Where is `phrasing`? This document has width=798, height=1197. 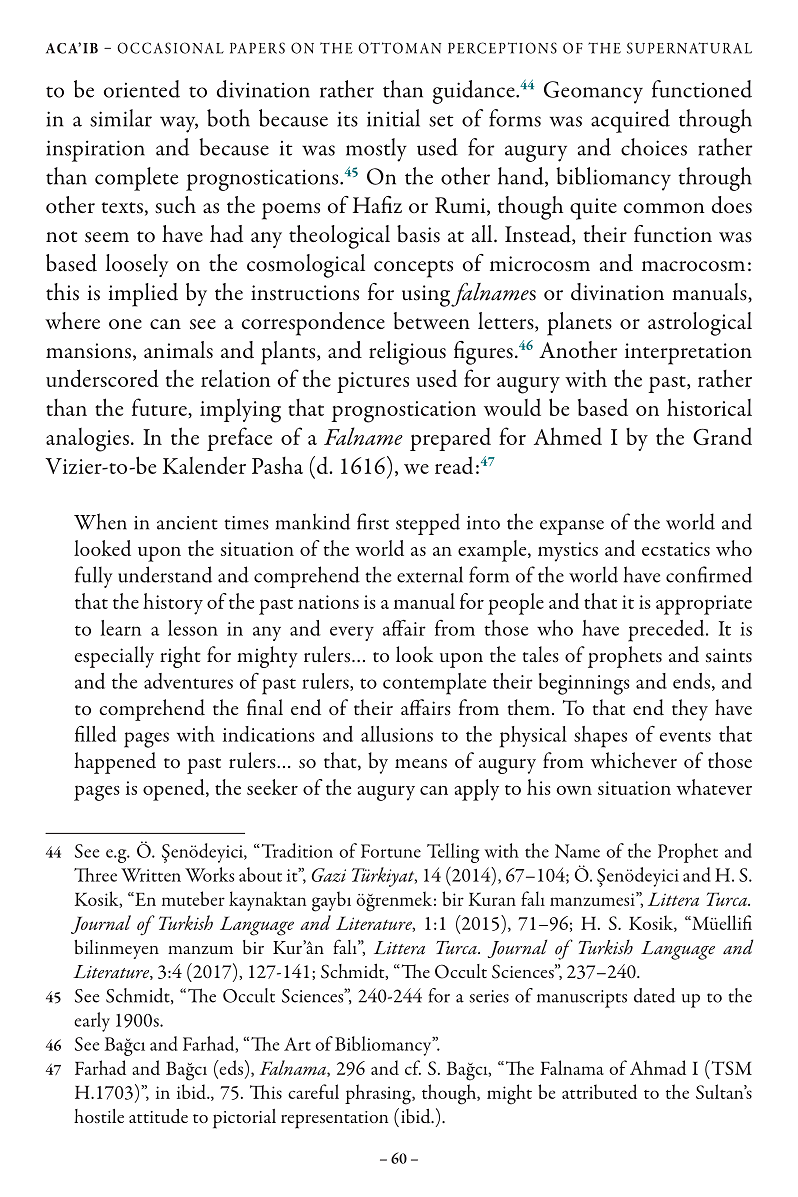 phrasing is located at coordinates (379, 1094).
